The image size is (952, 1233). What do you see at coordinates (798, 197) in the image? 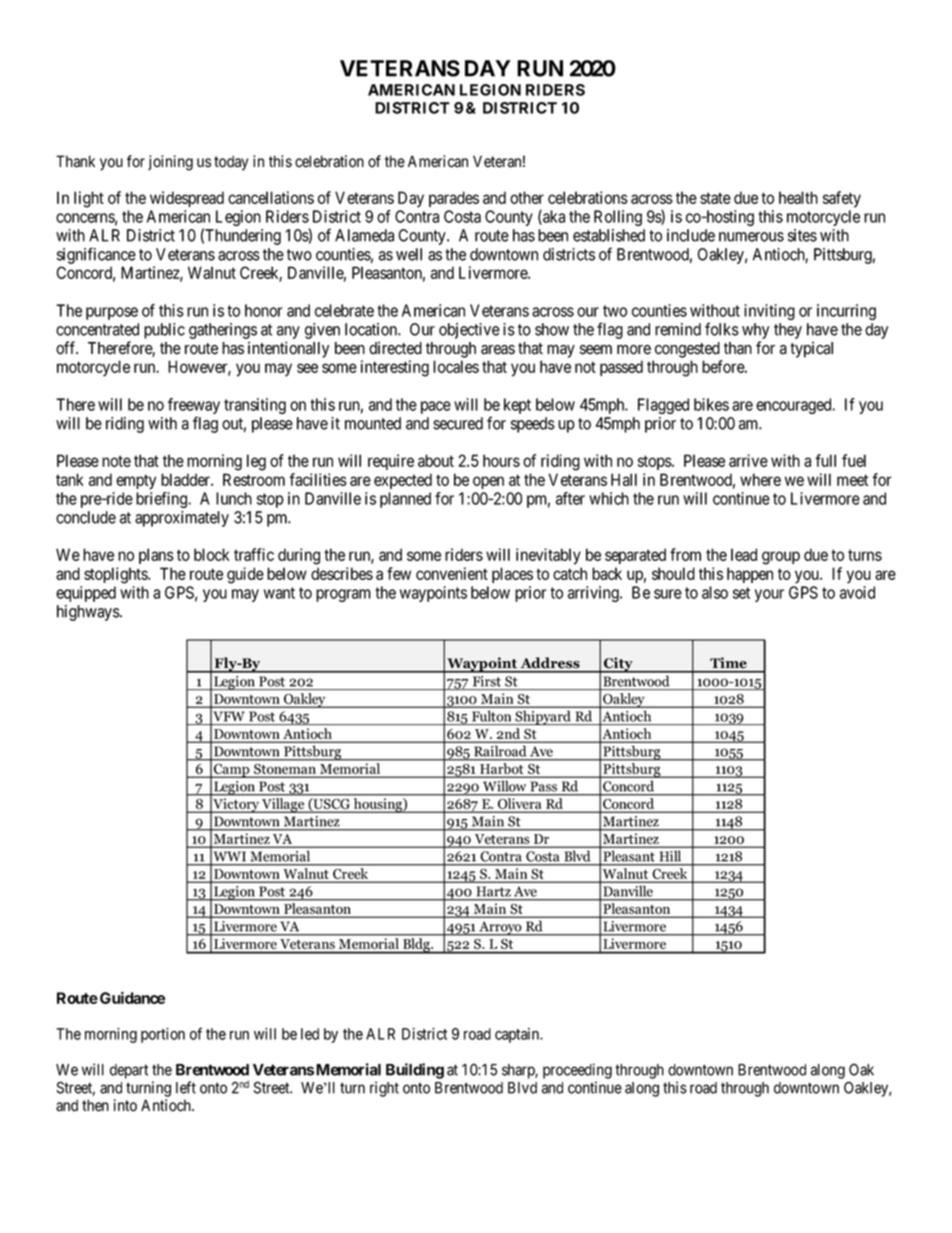
I see `health` at bounding box center [798, 197].
